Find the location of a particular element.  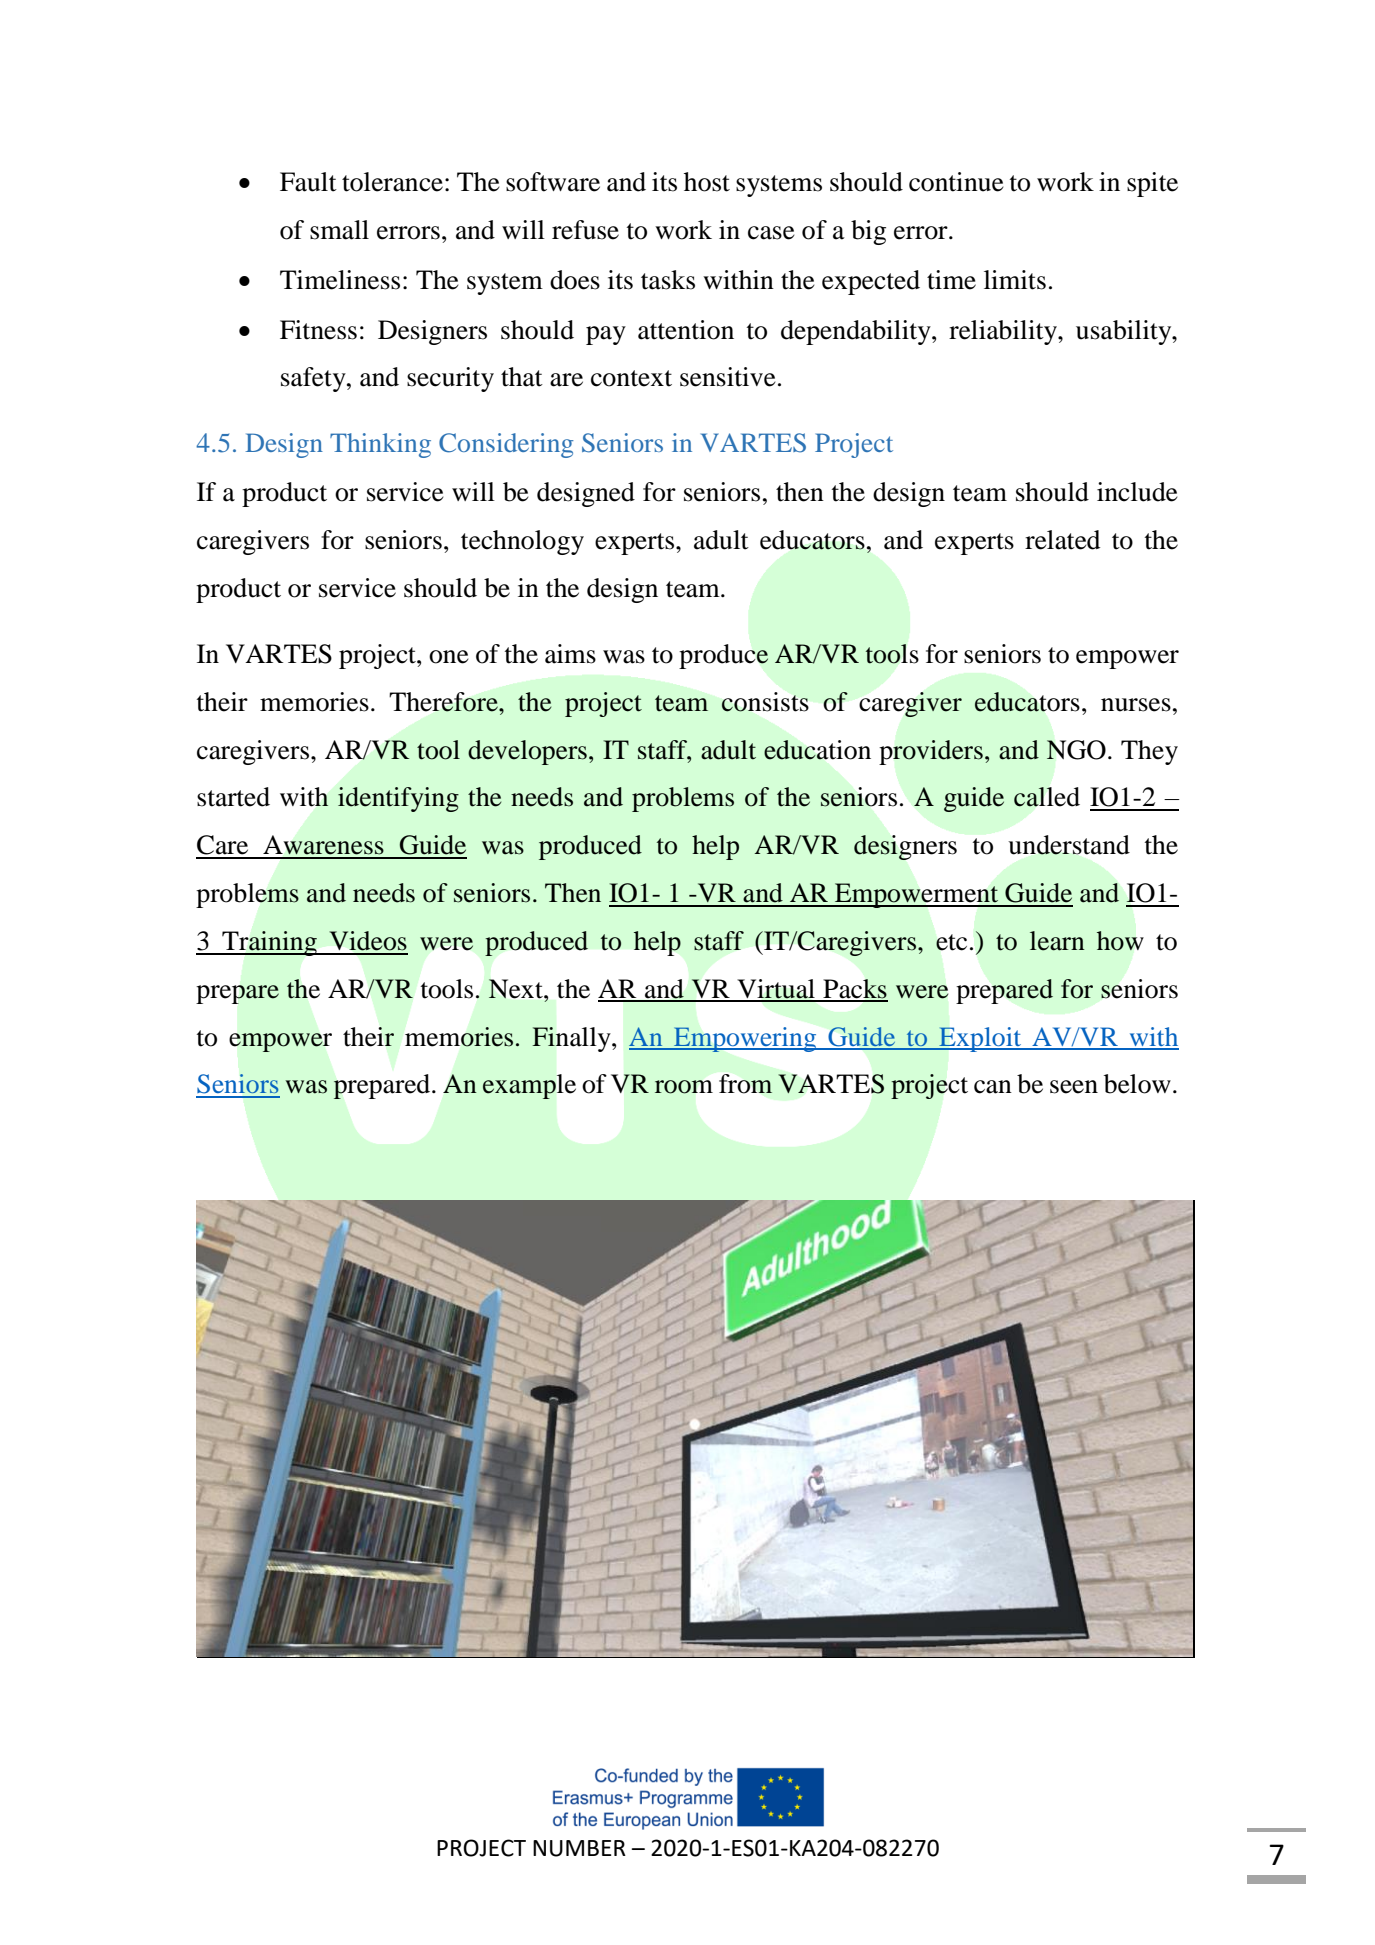

small is located at coordinates (339, 230).
